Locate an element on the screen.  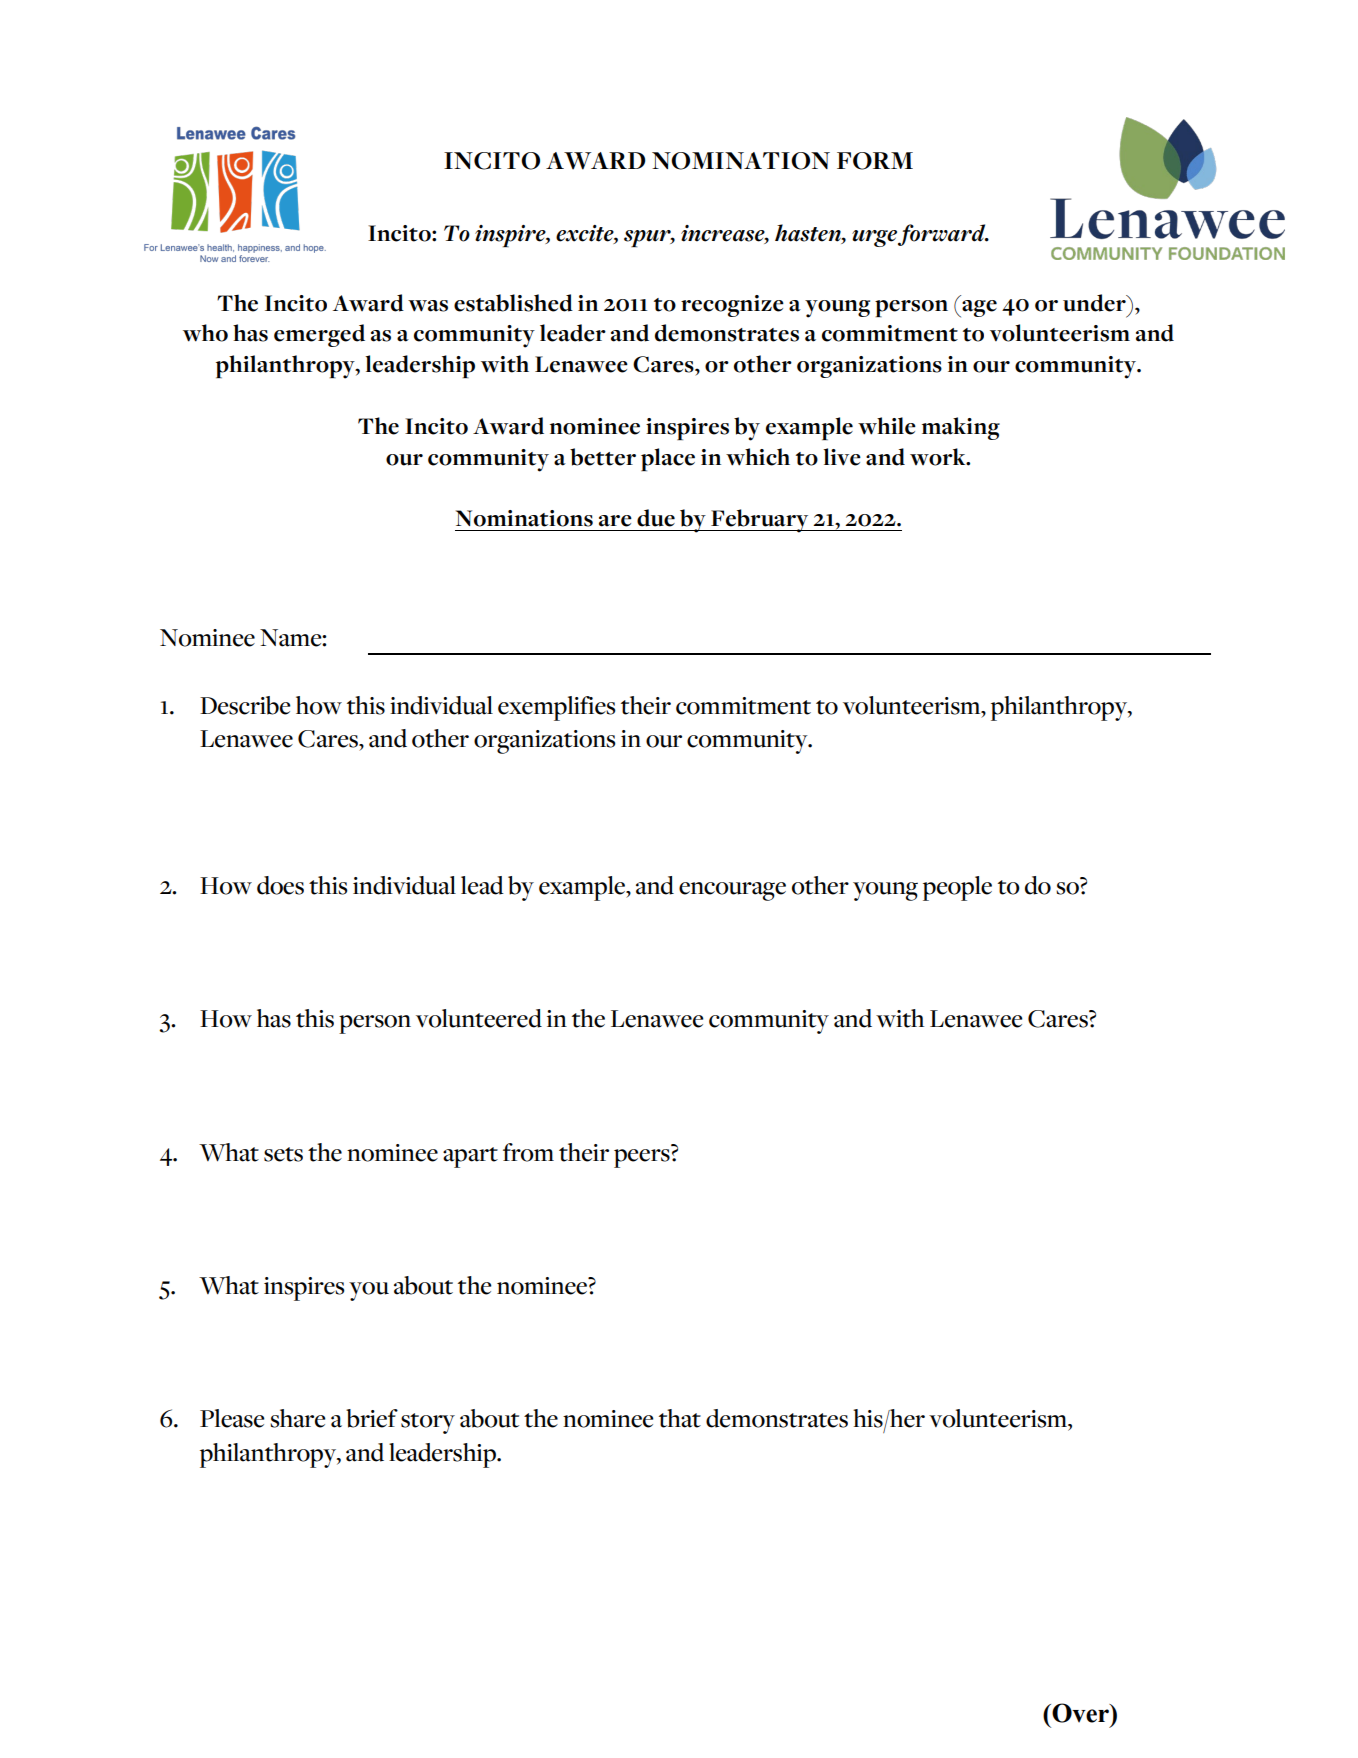
forward is located at coordinates (943, 235).
